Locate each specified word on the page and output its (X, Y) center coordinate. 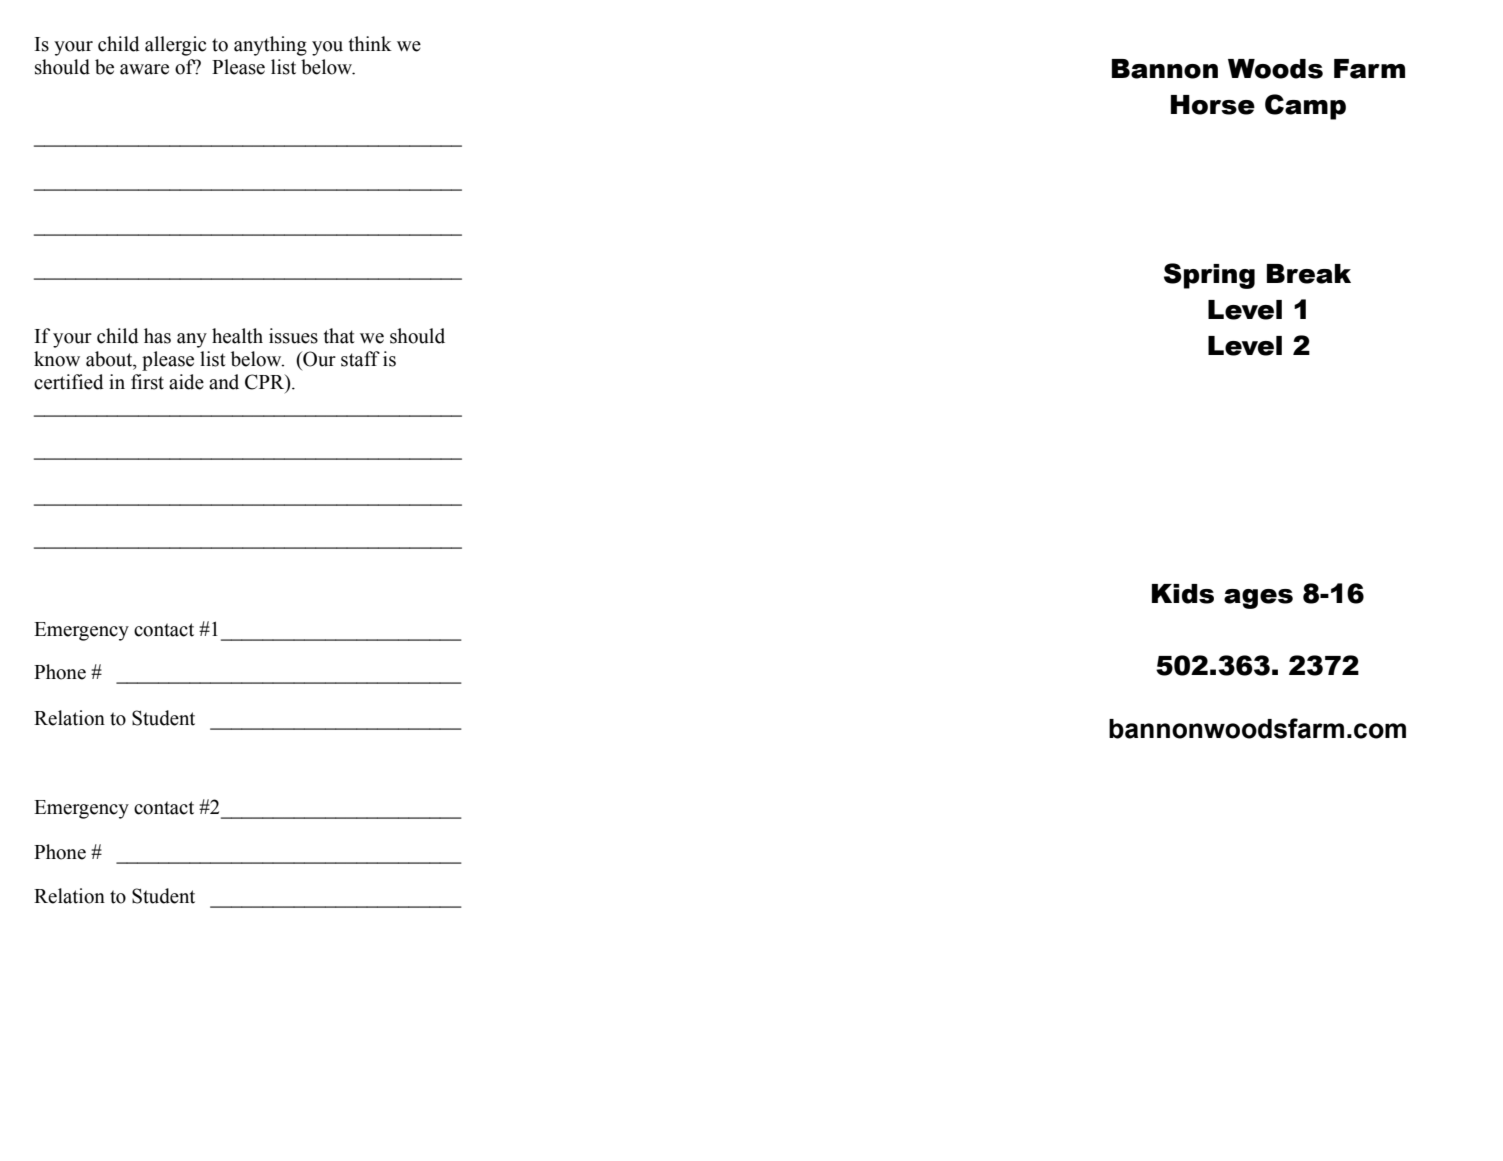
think (370, 44)
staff (360, 359)
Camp (1305, 107)
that (339, 336)
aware (144, 69)
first (147, 382)
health (237, 336)
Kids (1183, 594)
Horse (1213, 105)
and (224, 382)
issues (293, 336)
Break (1309, 274)
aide (186, 382)
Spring (1209, 276)
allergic (175, 46)
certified (69, 382)
